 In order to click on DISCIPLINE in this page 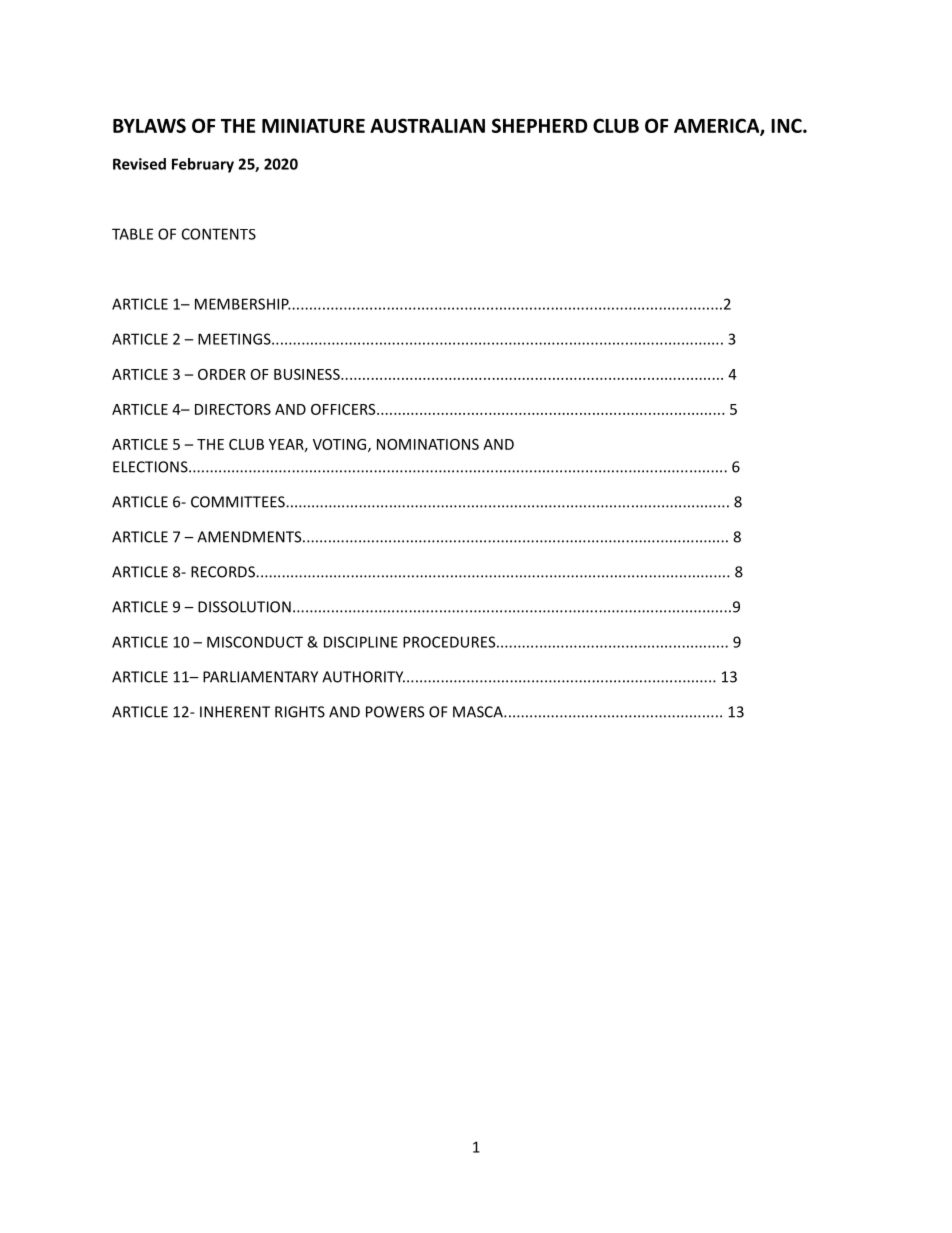, I will do `click(361, 642)`.
